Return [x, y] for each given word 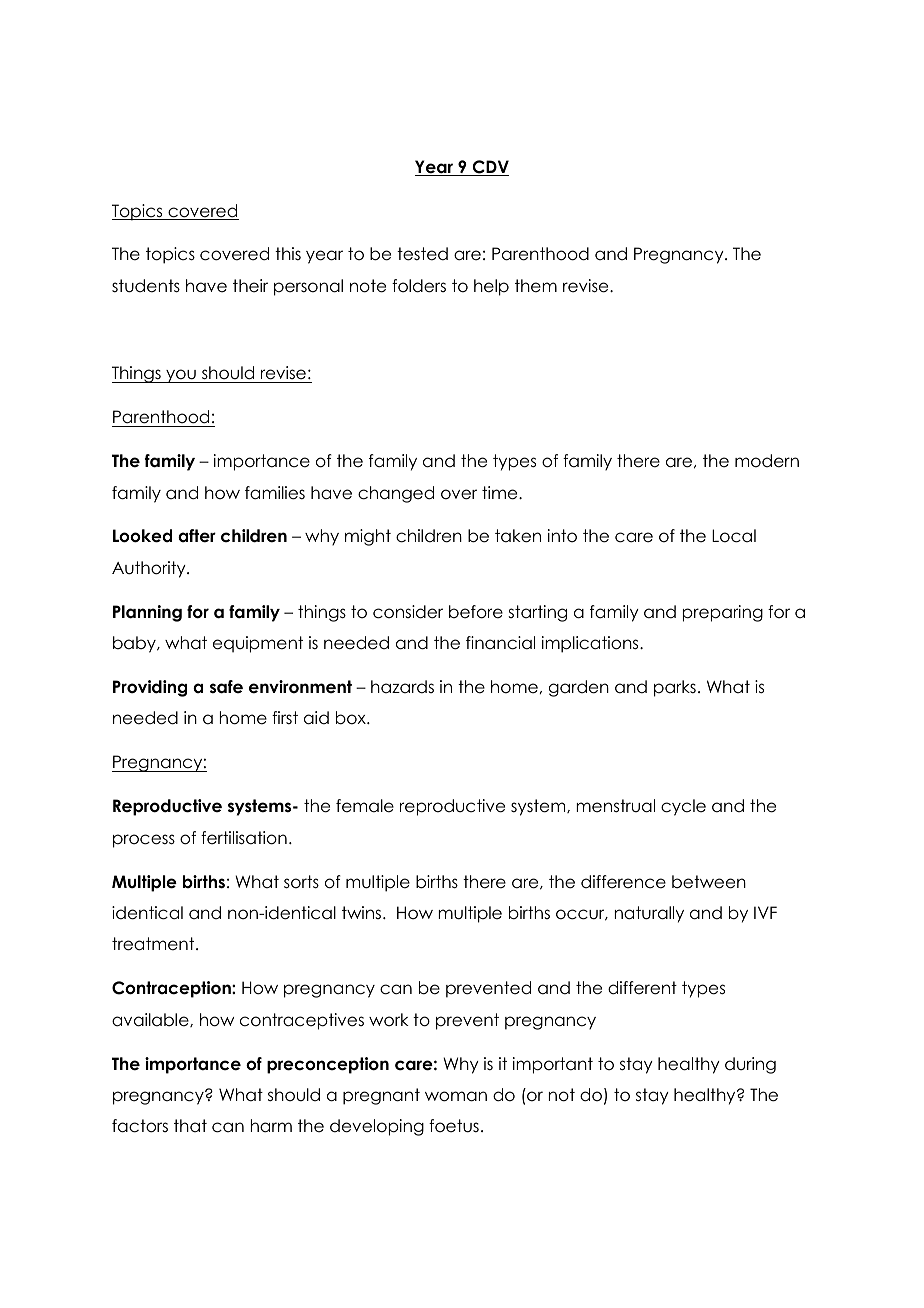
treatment [154, 944]
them [536, 286]
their [250, 286]
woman [456, 1096]
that [190, 1125]
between [709, 882]
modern [767, 461]
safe [226, 687]
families [275, 493]
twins [363, 912]
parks [675, 688]
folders [419, 286]
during [750, 1065]
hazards [402, 687]
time [501, 493]
